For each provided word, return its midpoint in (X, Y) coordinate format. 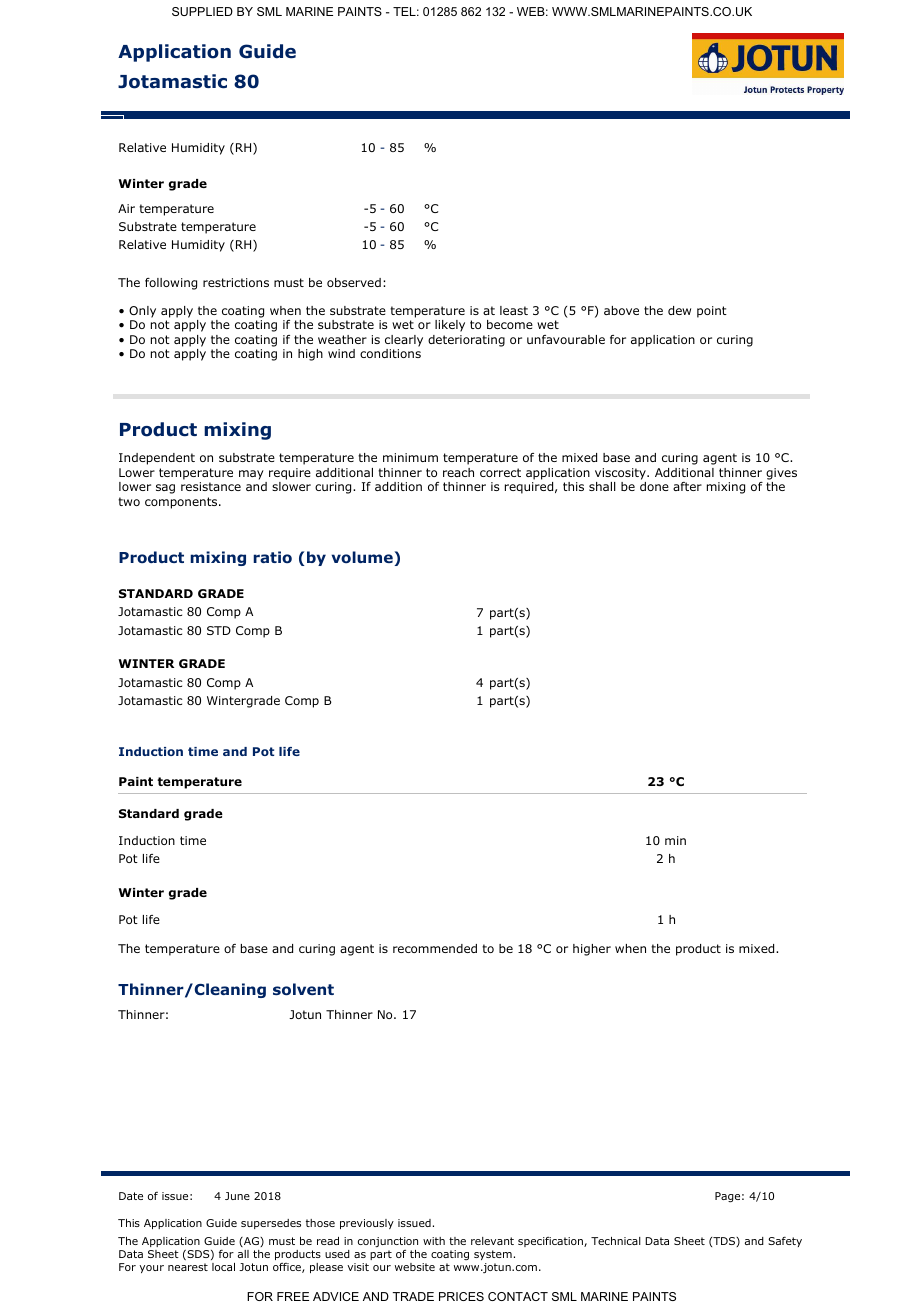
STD (219, 630)
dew (679, 310)
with (434, 1241)
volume (363, 558)
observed (354, 282)
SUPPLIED (202, 11)
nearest (188, 1267)
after (687, 486)
